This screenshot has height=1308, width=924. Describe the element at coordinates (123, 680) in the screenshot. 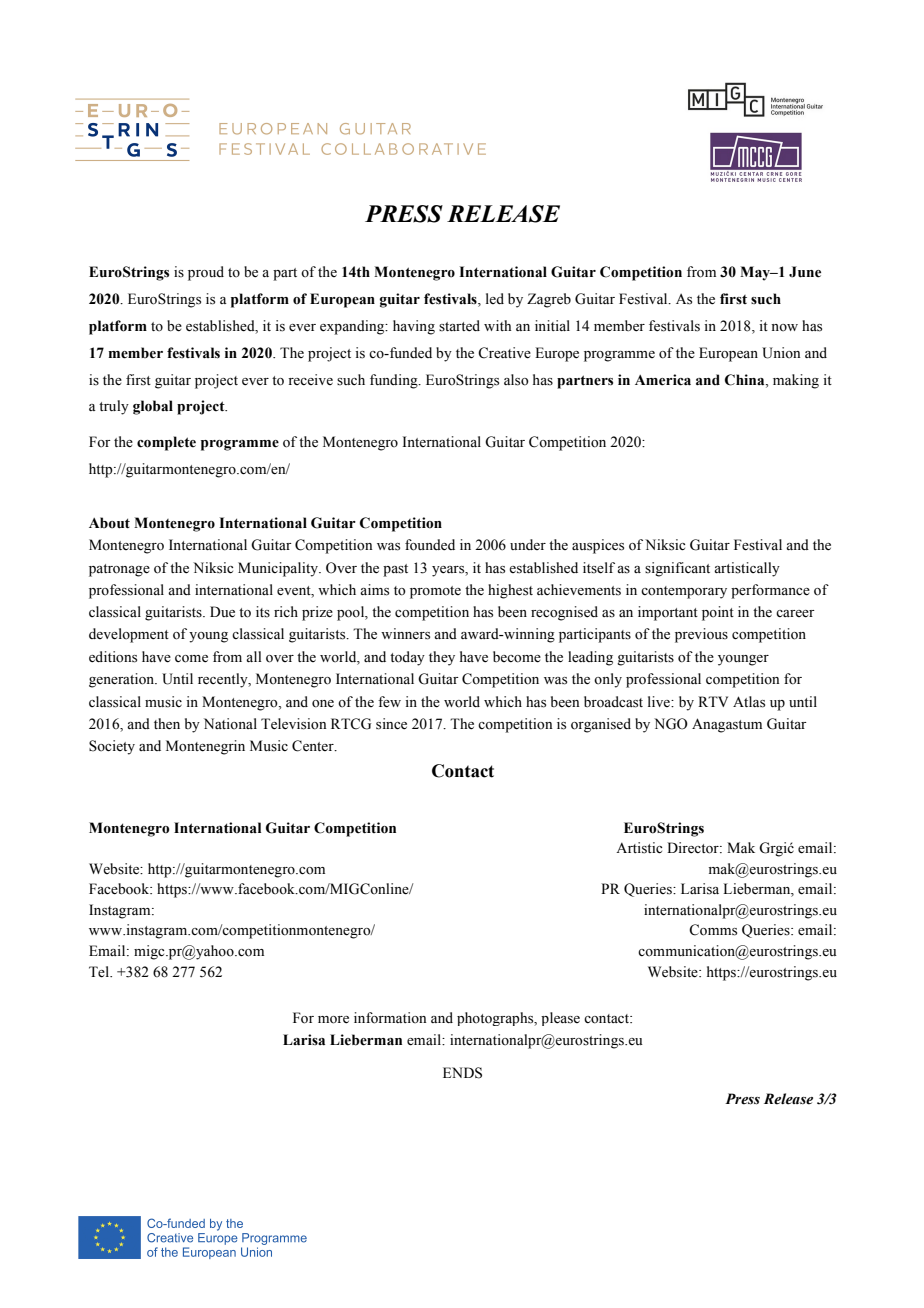

I see `generation` at that location.
